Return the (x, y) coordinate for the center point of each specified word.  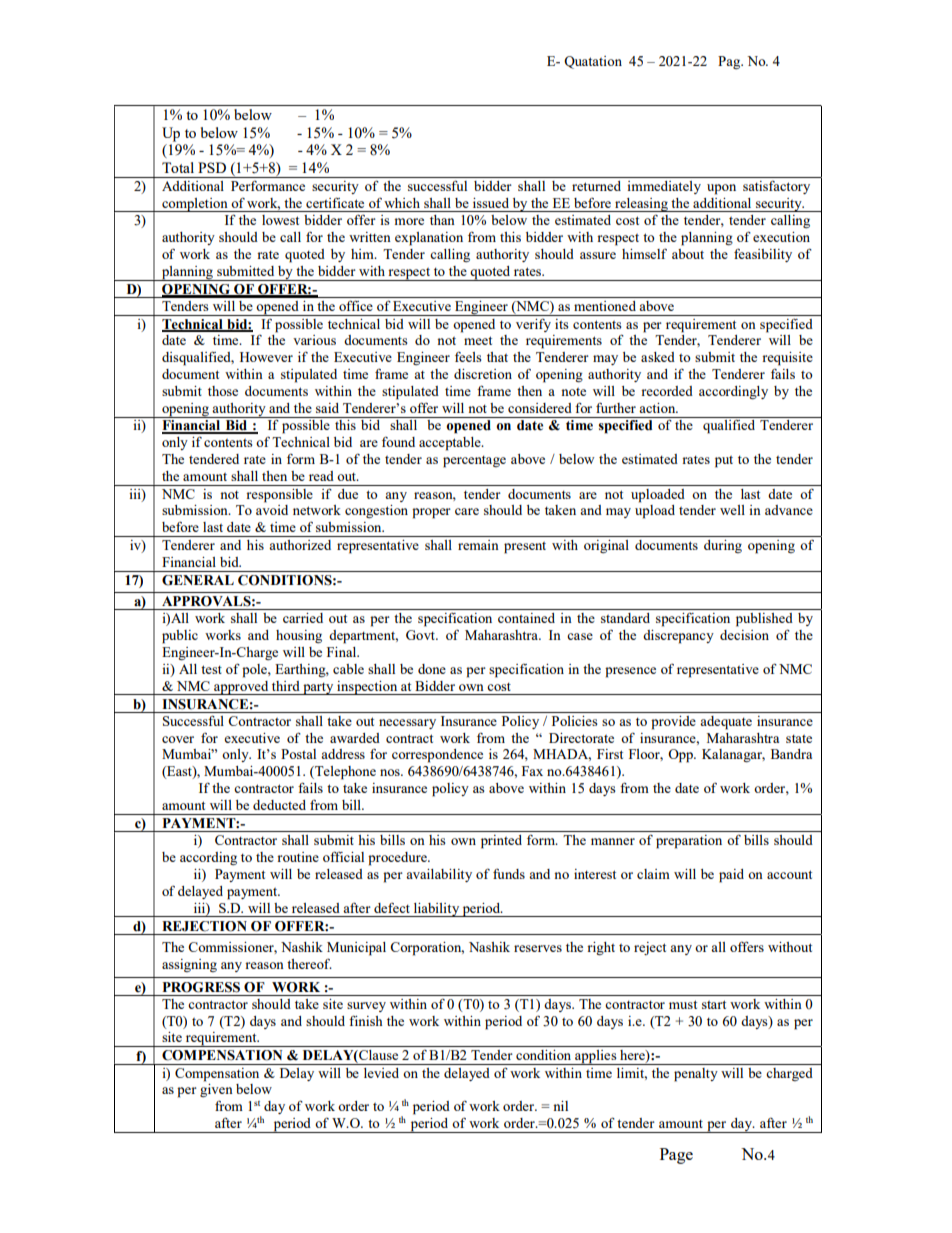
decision (744, 635)
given (216, 1090)
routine (298, 857)
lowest (280, 220)
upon (721, 189)
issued (491, 203)
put (724, 462)
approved (241, 688)
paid (731, 876)
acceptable (451, 444)
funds (509, 873)
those (223, 391)
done (432, 669)
